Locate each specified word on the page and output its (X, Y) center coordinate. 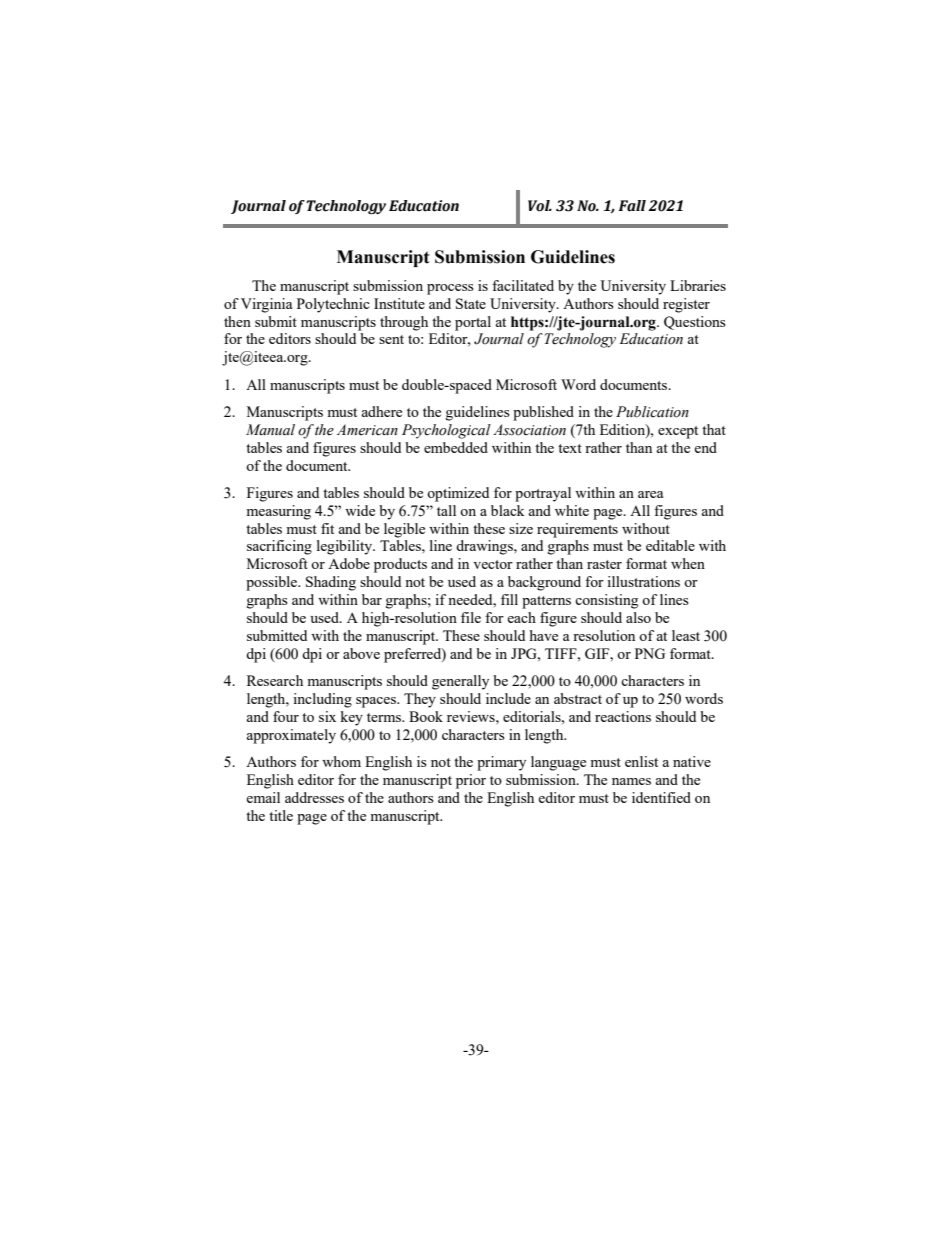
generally (460, 682)
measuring (278, 512)
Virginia (266, 305)
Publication (652, 412)
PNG (650, 653)
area (650, 494)
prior (471, 781)
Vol (540, 206)
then (237, 321)
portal (473, 323)
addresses (314, 797)
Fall (632, 206)
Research (275, 680)
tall (446, 510)
